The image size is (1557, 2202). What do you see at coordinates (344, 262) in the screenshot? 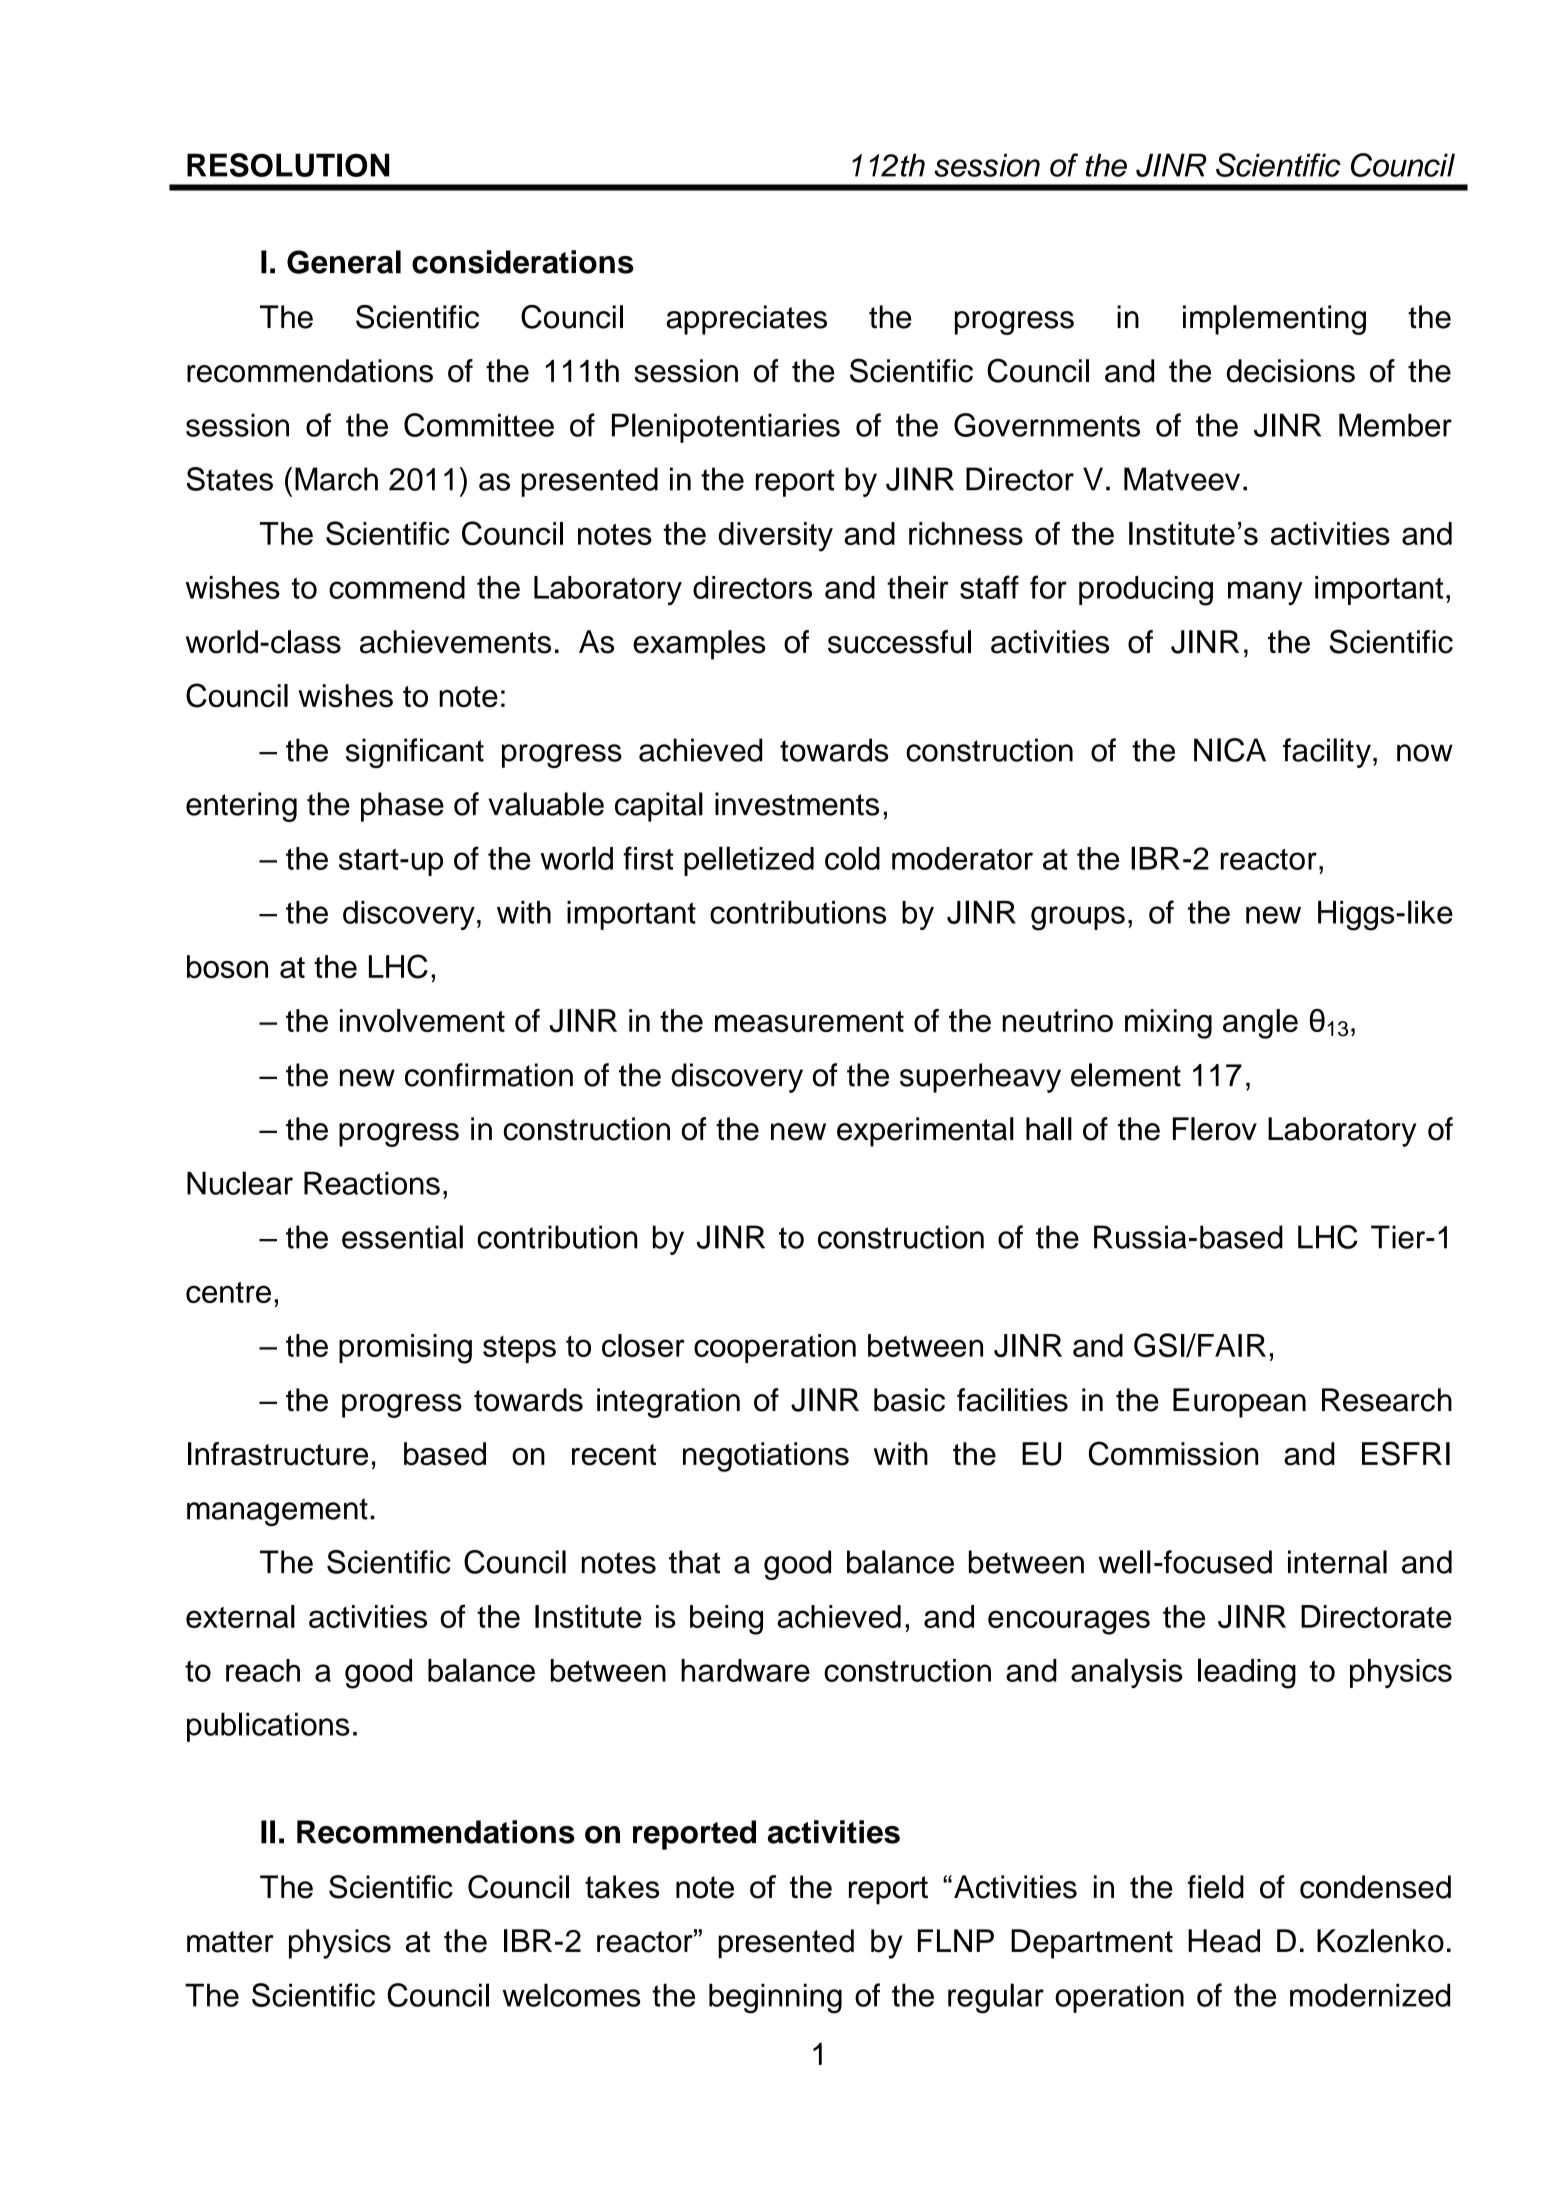
I see `General` at bounding box center [344, 262].
